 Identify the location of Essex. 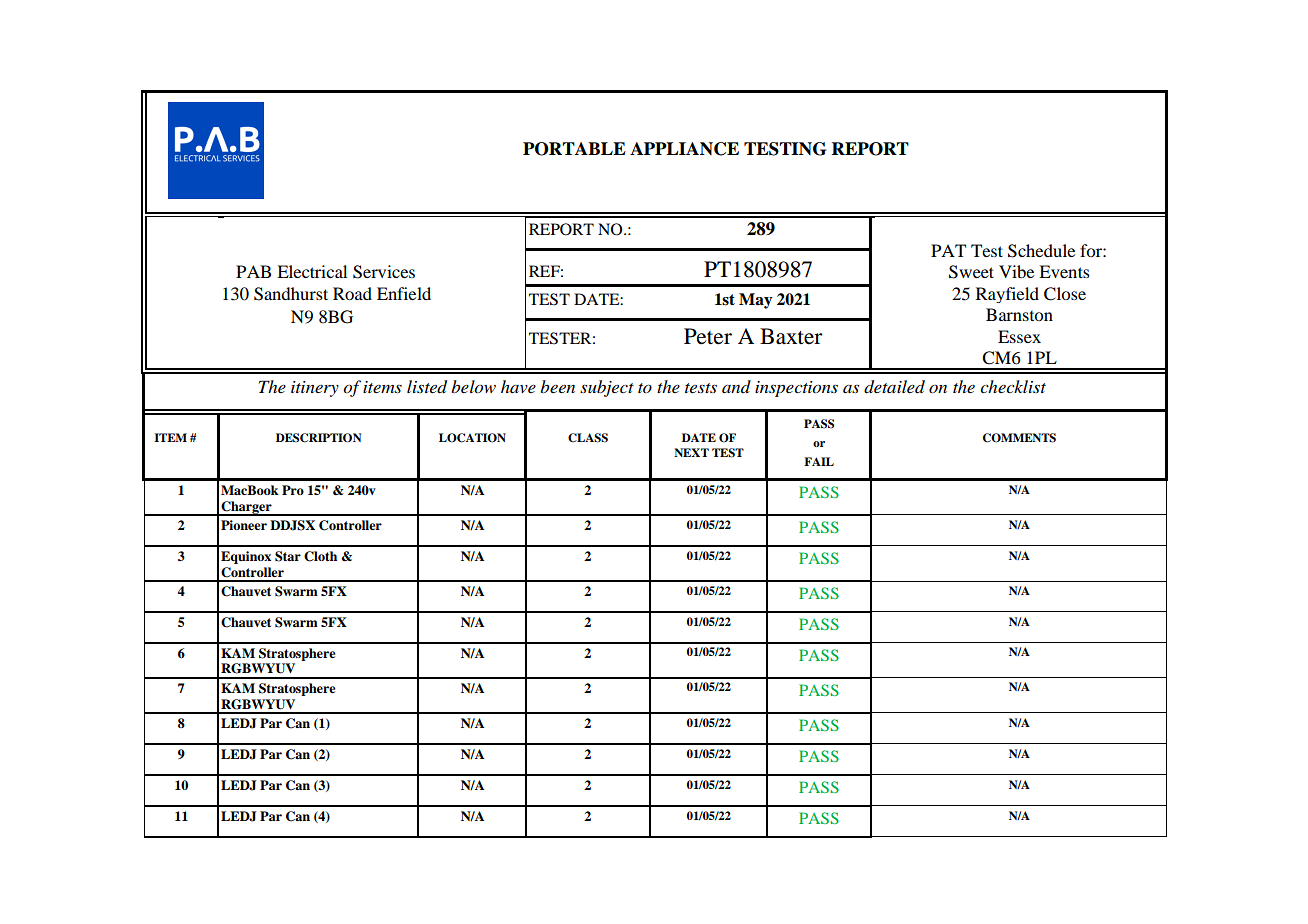
(1019, 336).
